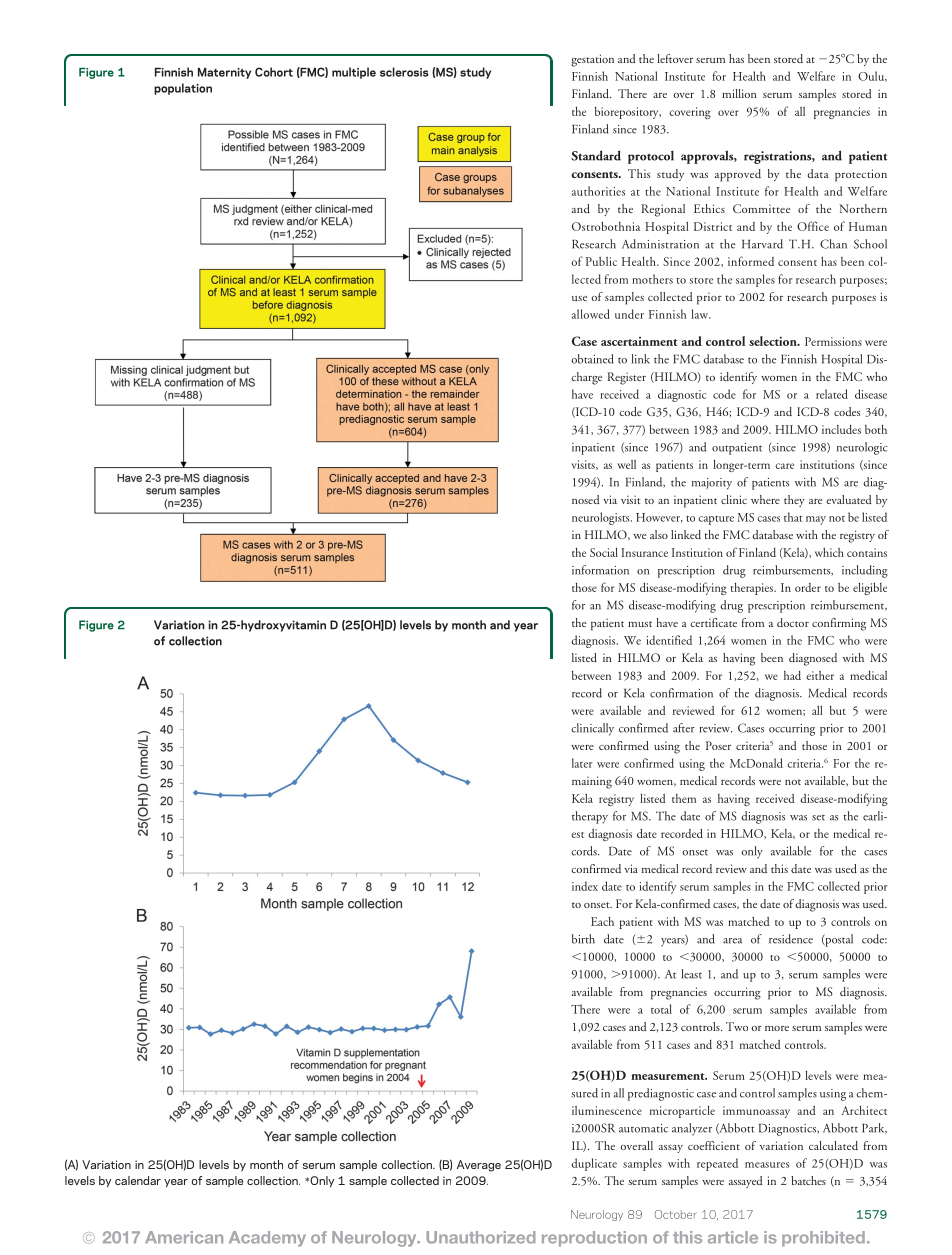 This screenshot has width=952, height=1255. What do you see at coordinates (593, 60) in the screenshot?
I see `gestation` at bounding box center [593, 60].
